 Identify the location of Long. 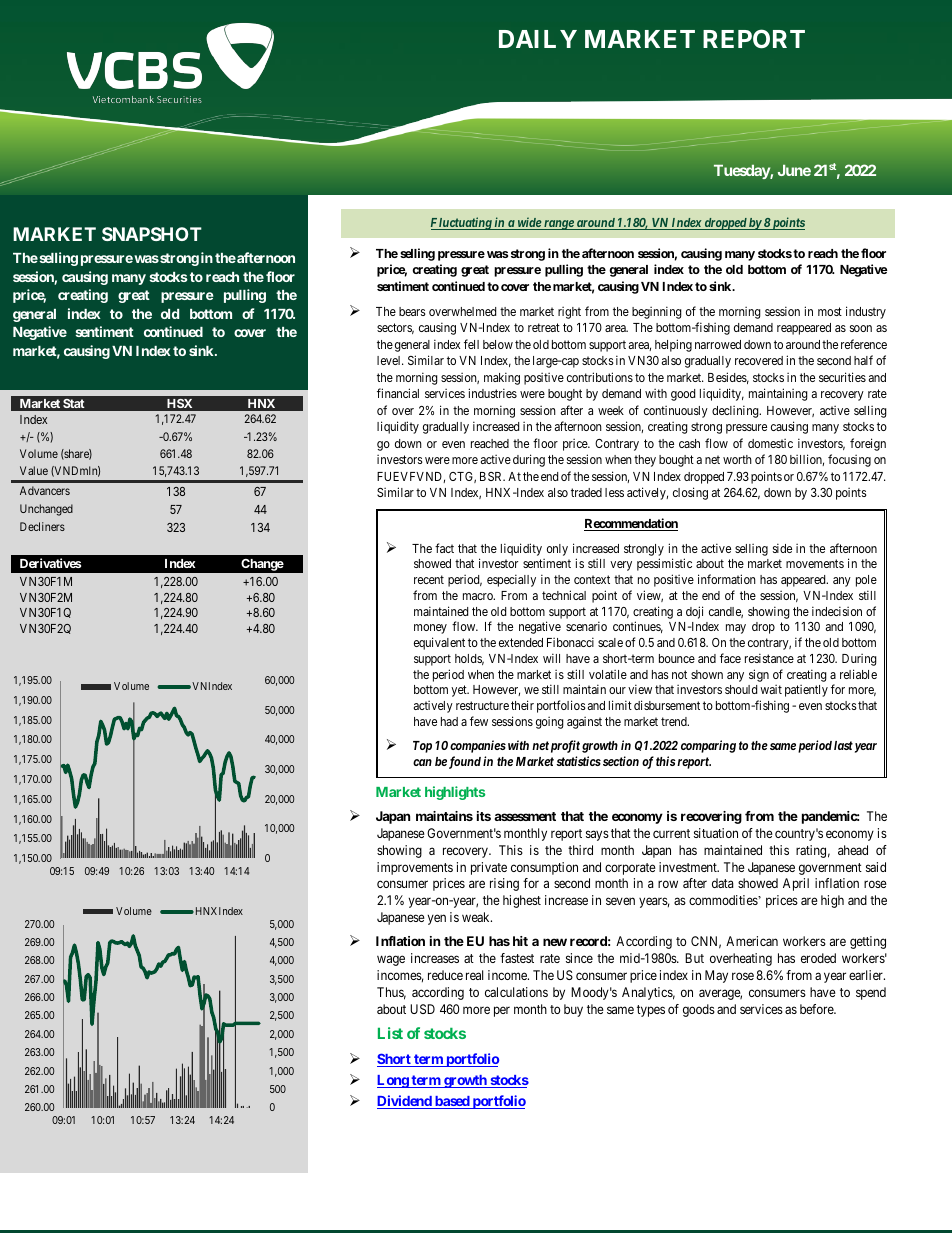
(393, 1081).
